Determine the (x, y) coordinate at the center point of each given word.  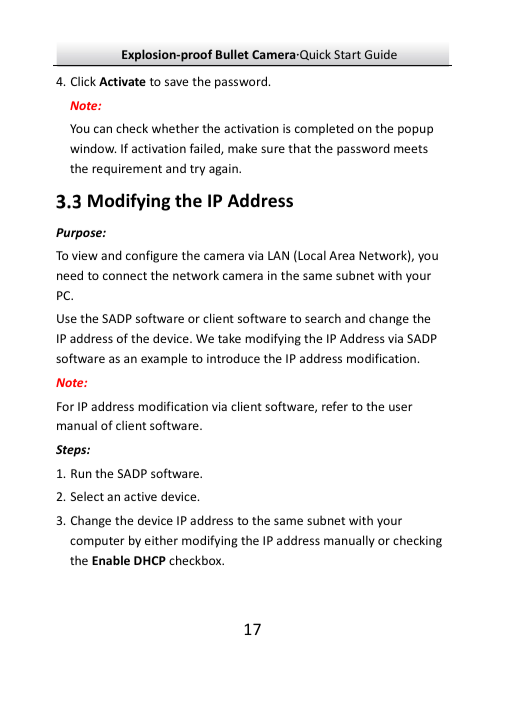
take (229, 338)
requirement (127, 170)
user (401, 407)
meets (411, 149)
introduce (233, 358)
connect (125, 276)
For (65, 406)
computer (97, 542)
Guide (381, 54)
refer (335, 406)
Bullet (232, 54)
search (323, 318)
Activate (122, 81)
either (161, 540)
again (224, 170)
